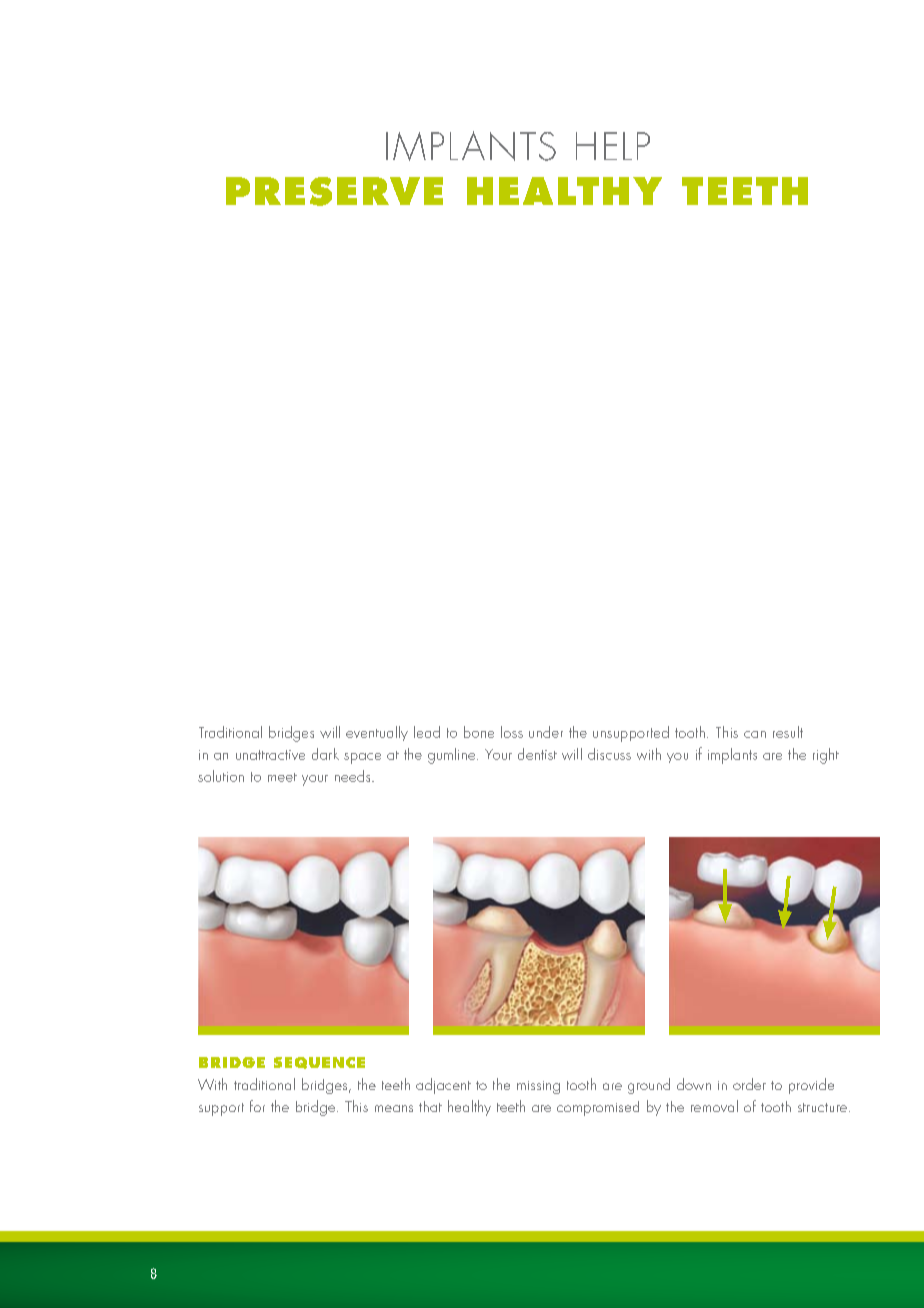 The height and width of the screenshot is (1308, 924). I want to click on eventually, so click(377, 733).
